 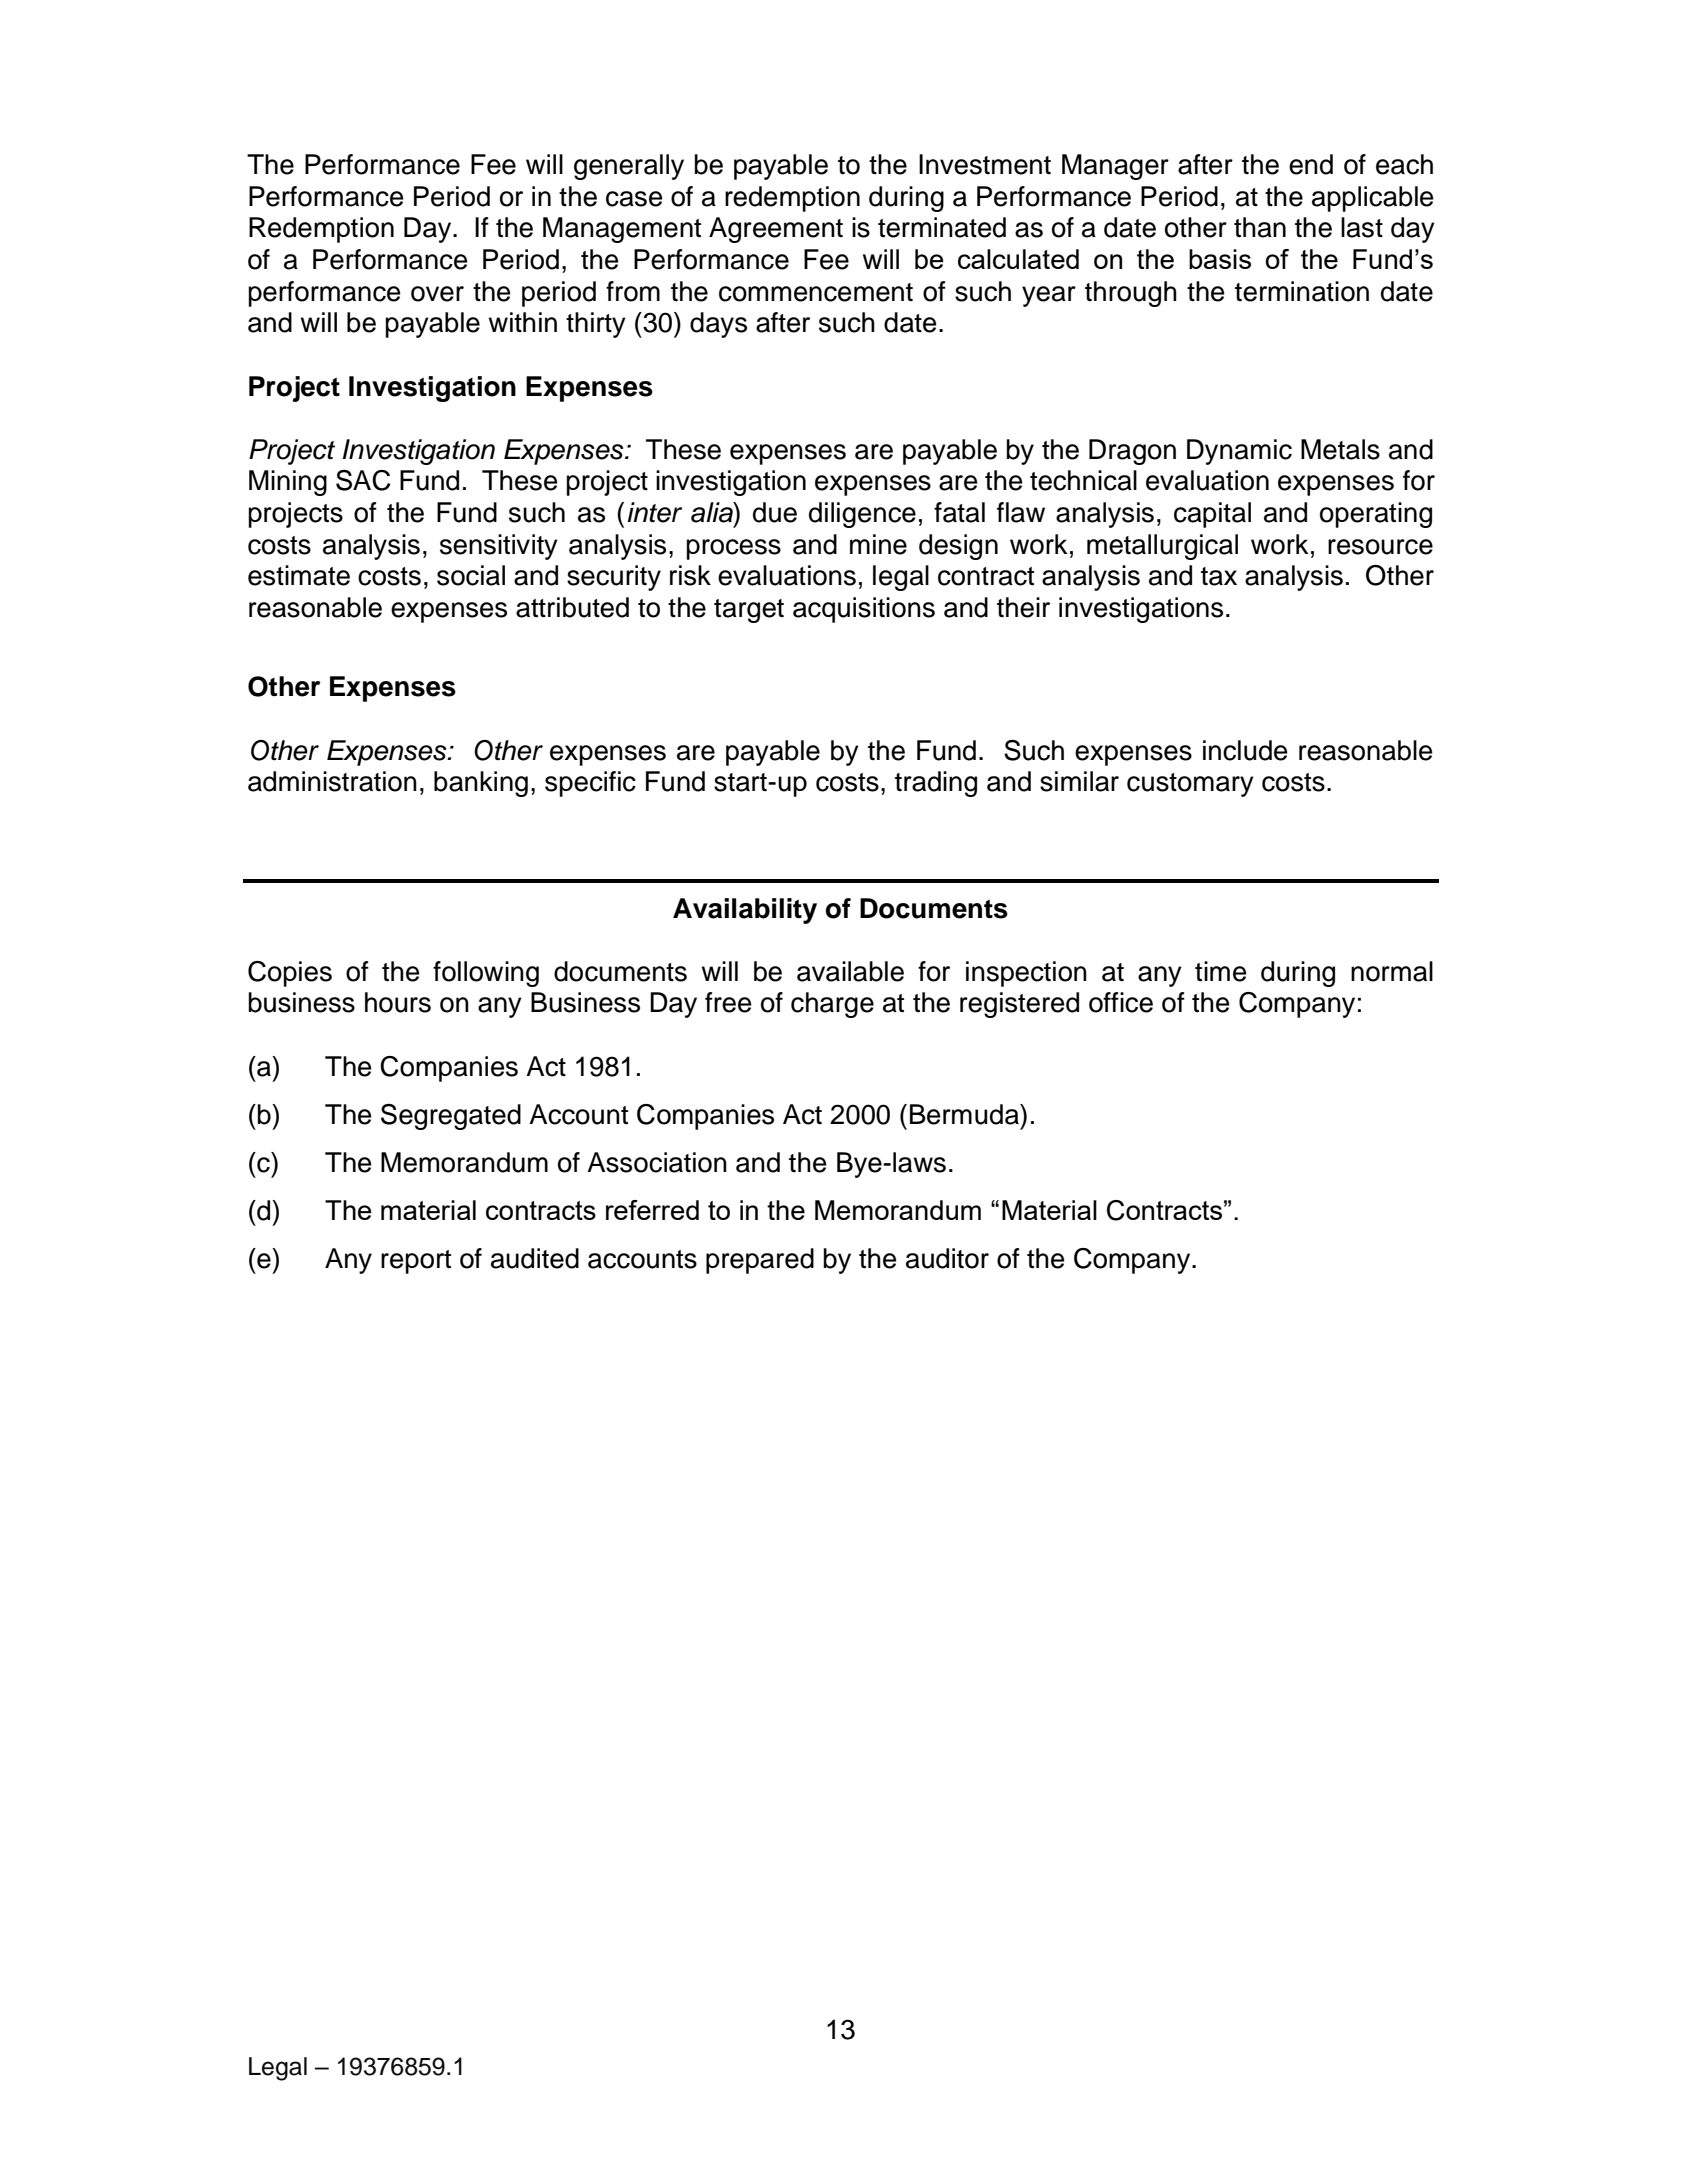 I want to click on over, so click(x=437, y=294).
